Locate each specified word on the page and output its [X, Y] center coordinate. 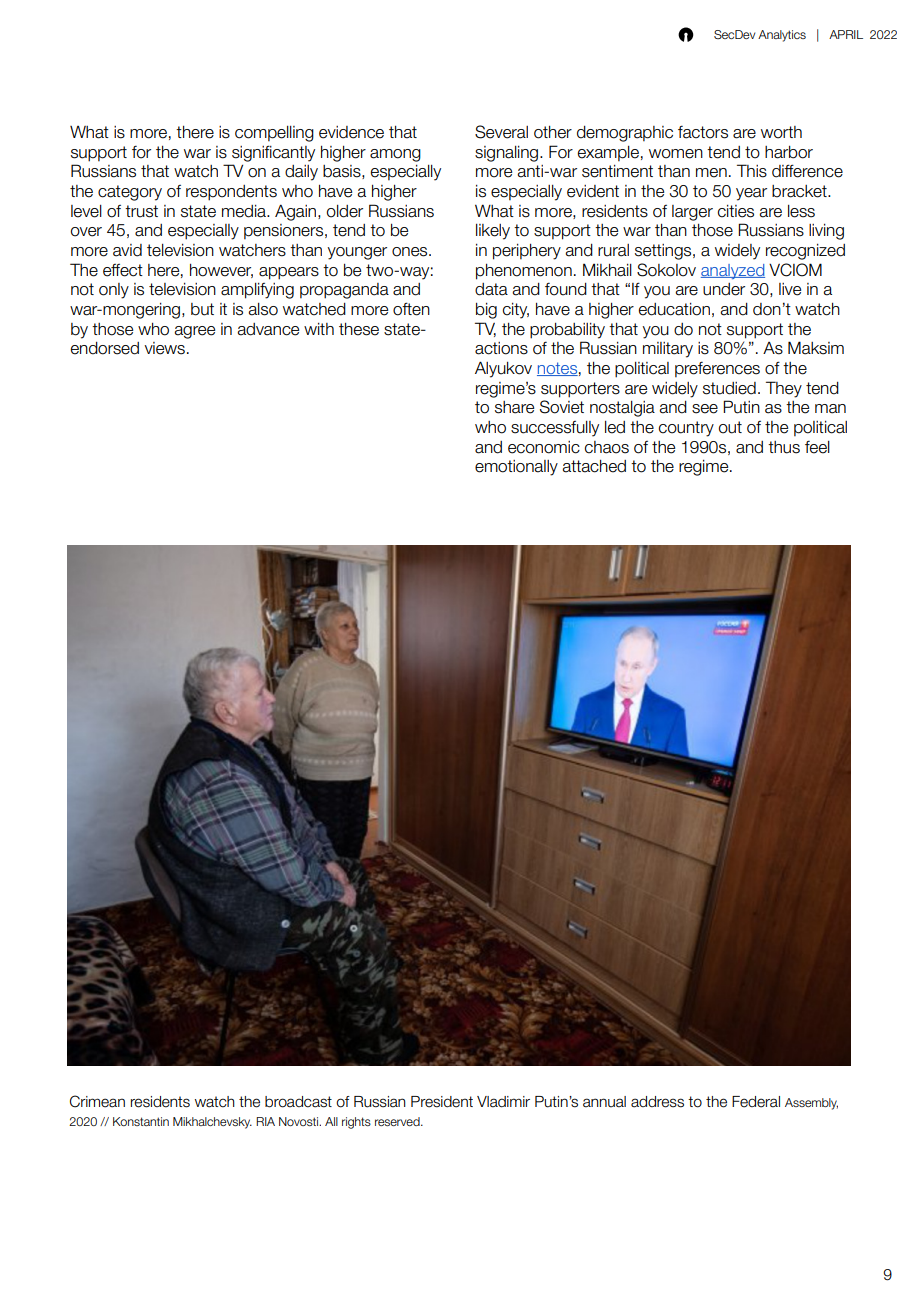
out [730, 427]
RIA [265, 1121]
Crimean [97, 1101]
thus [784, 447]
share [514, 407]
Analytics [782, 36]
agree [194, 332]
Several [501, 132]
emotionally [516, 468]
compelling [274, 134]
